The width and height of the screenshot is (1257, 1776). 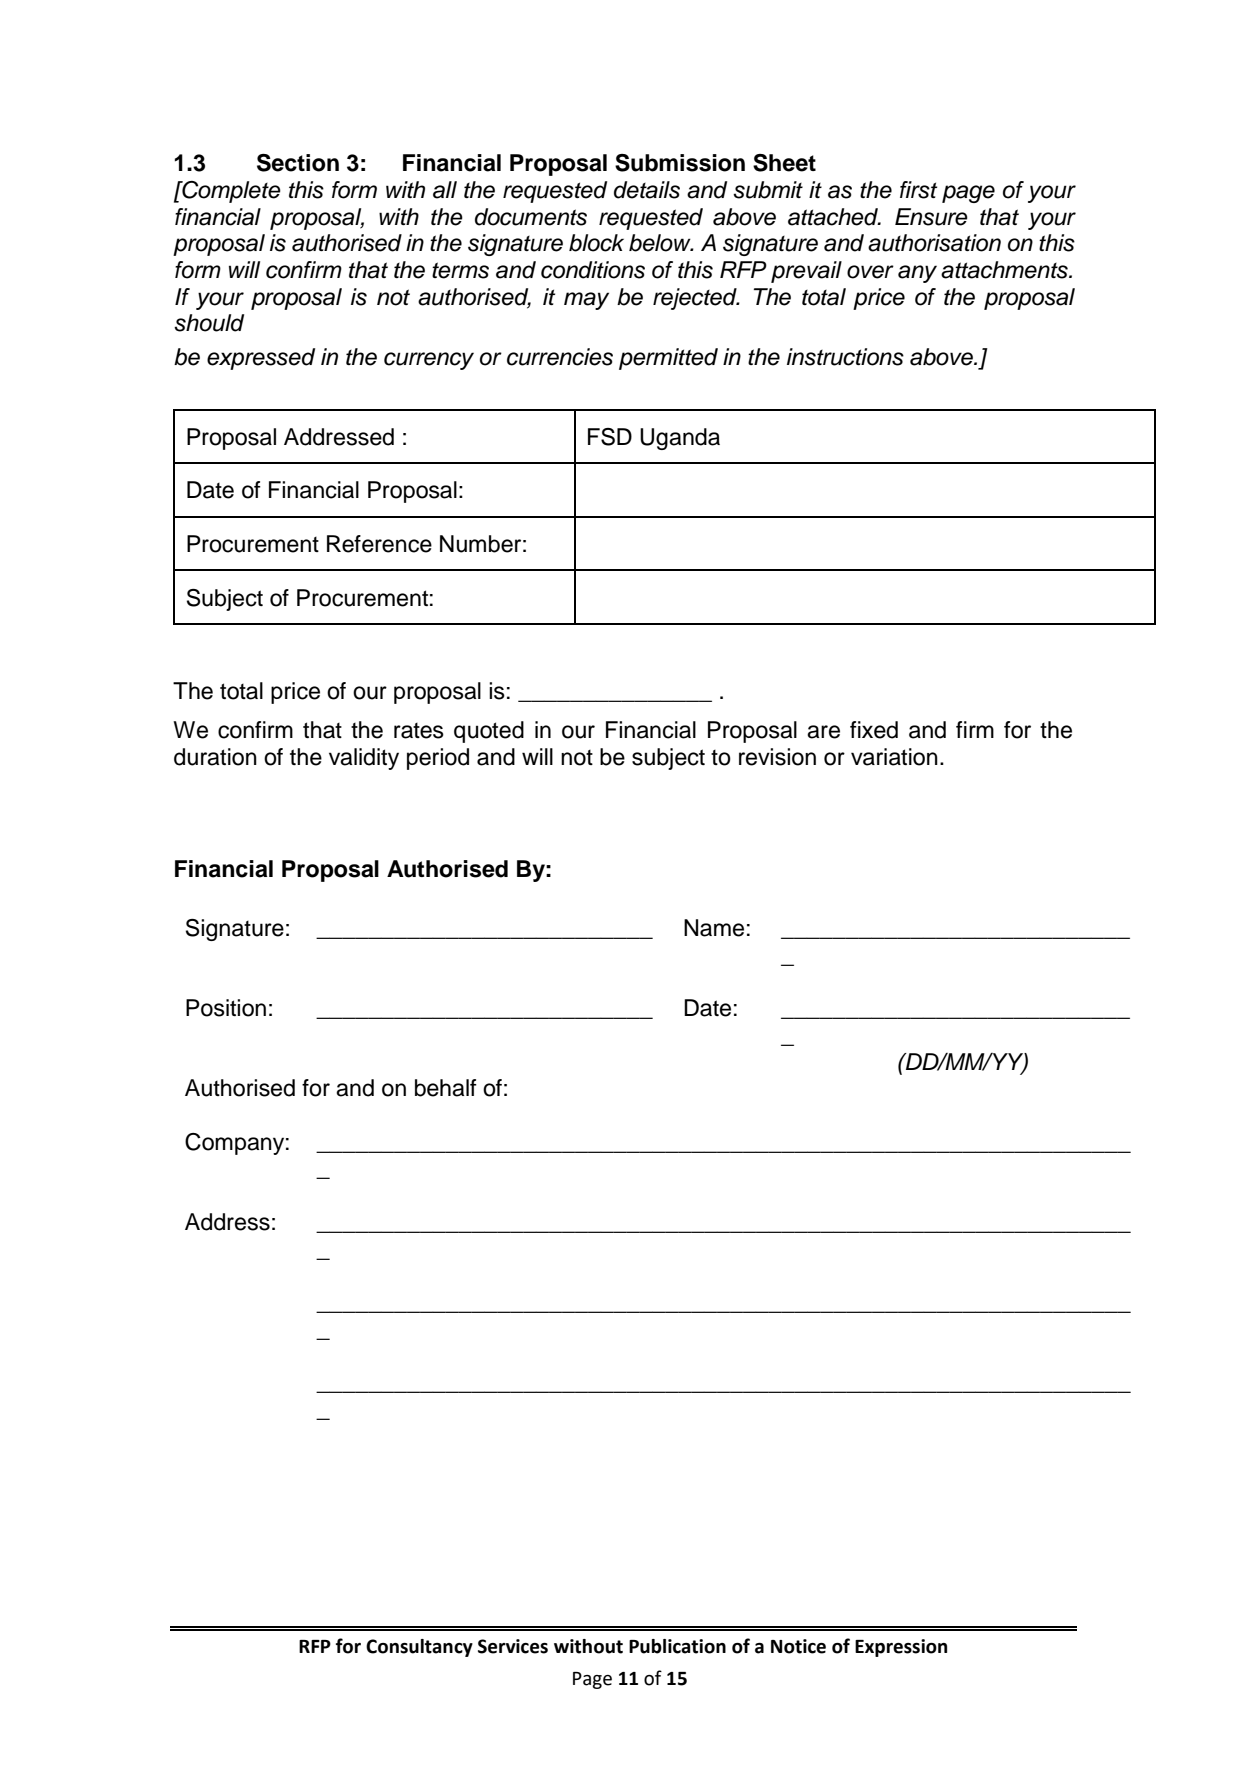 What do you see at coordinates (901, 1648) in the screenshot?
I see `Expression` at bounding box center [901, 1648].
